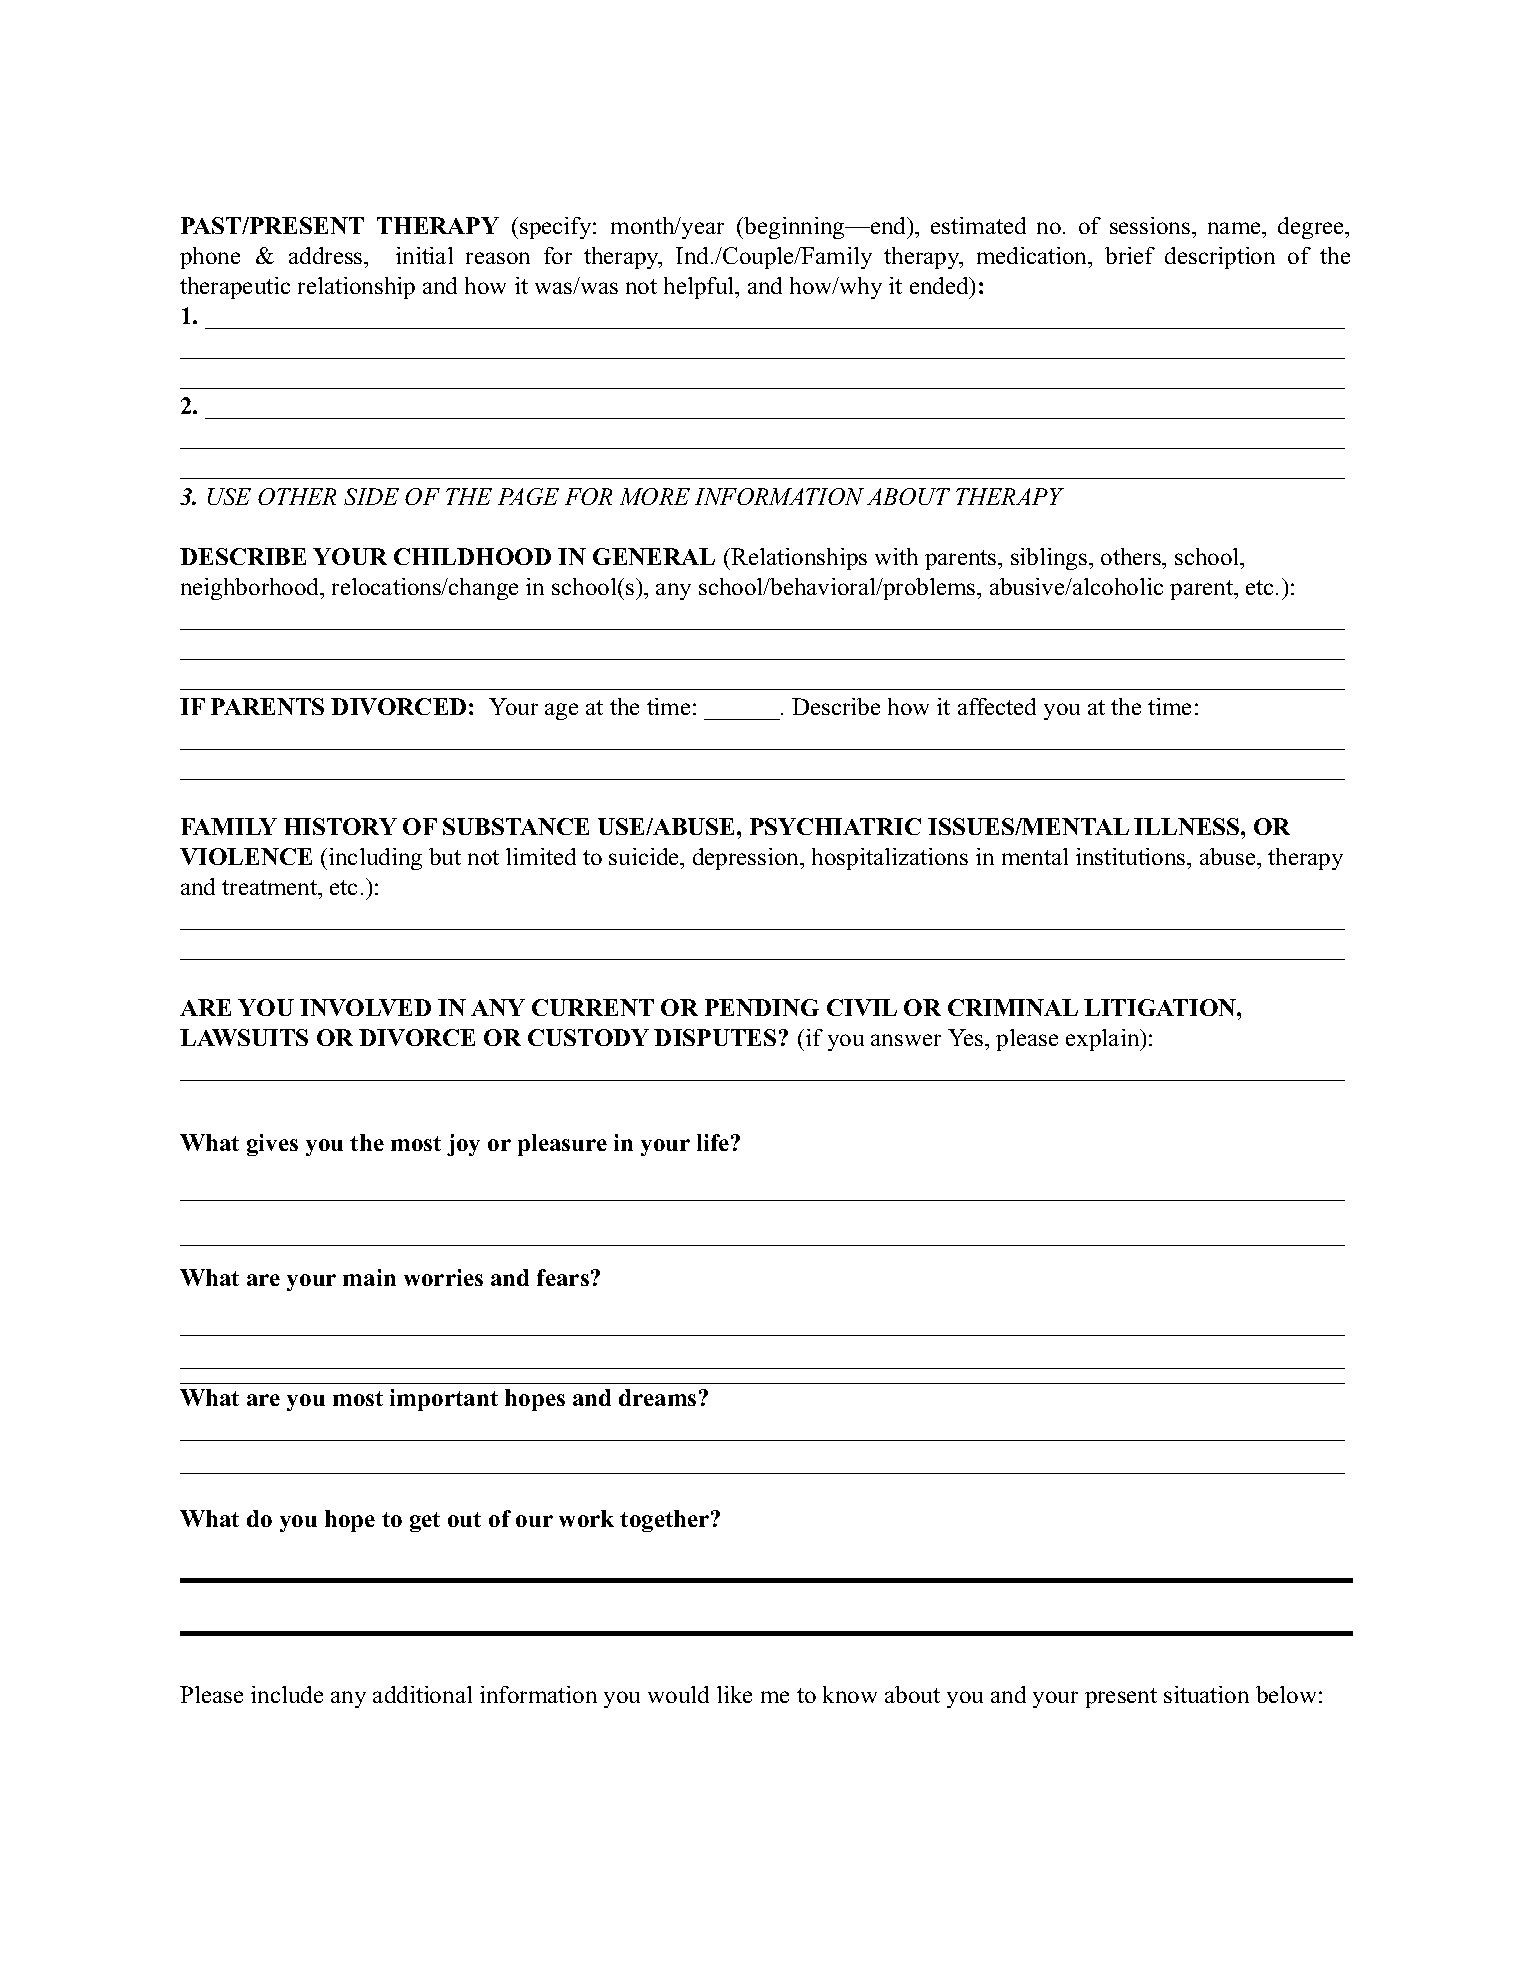 The height and width of the page is (1984, 1533). What do you see at coordinates (762, 1007) in the page?
I see `PENDING` at bounding box center [762, 1007].
